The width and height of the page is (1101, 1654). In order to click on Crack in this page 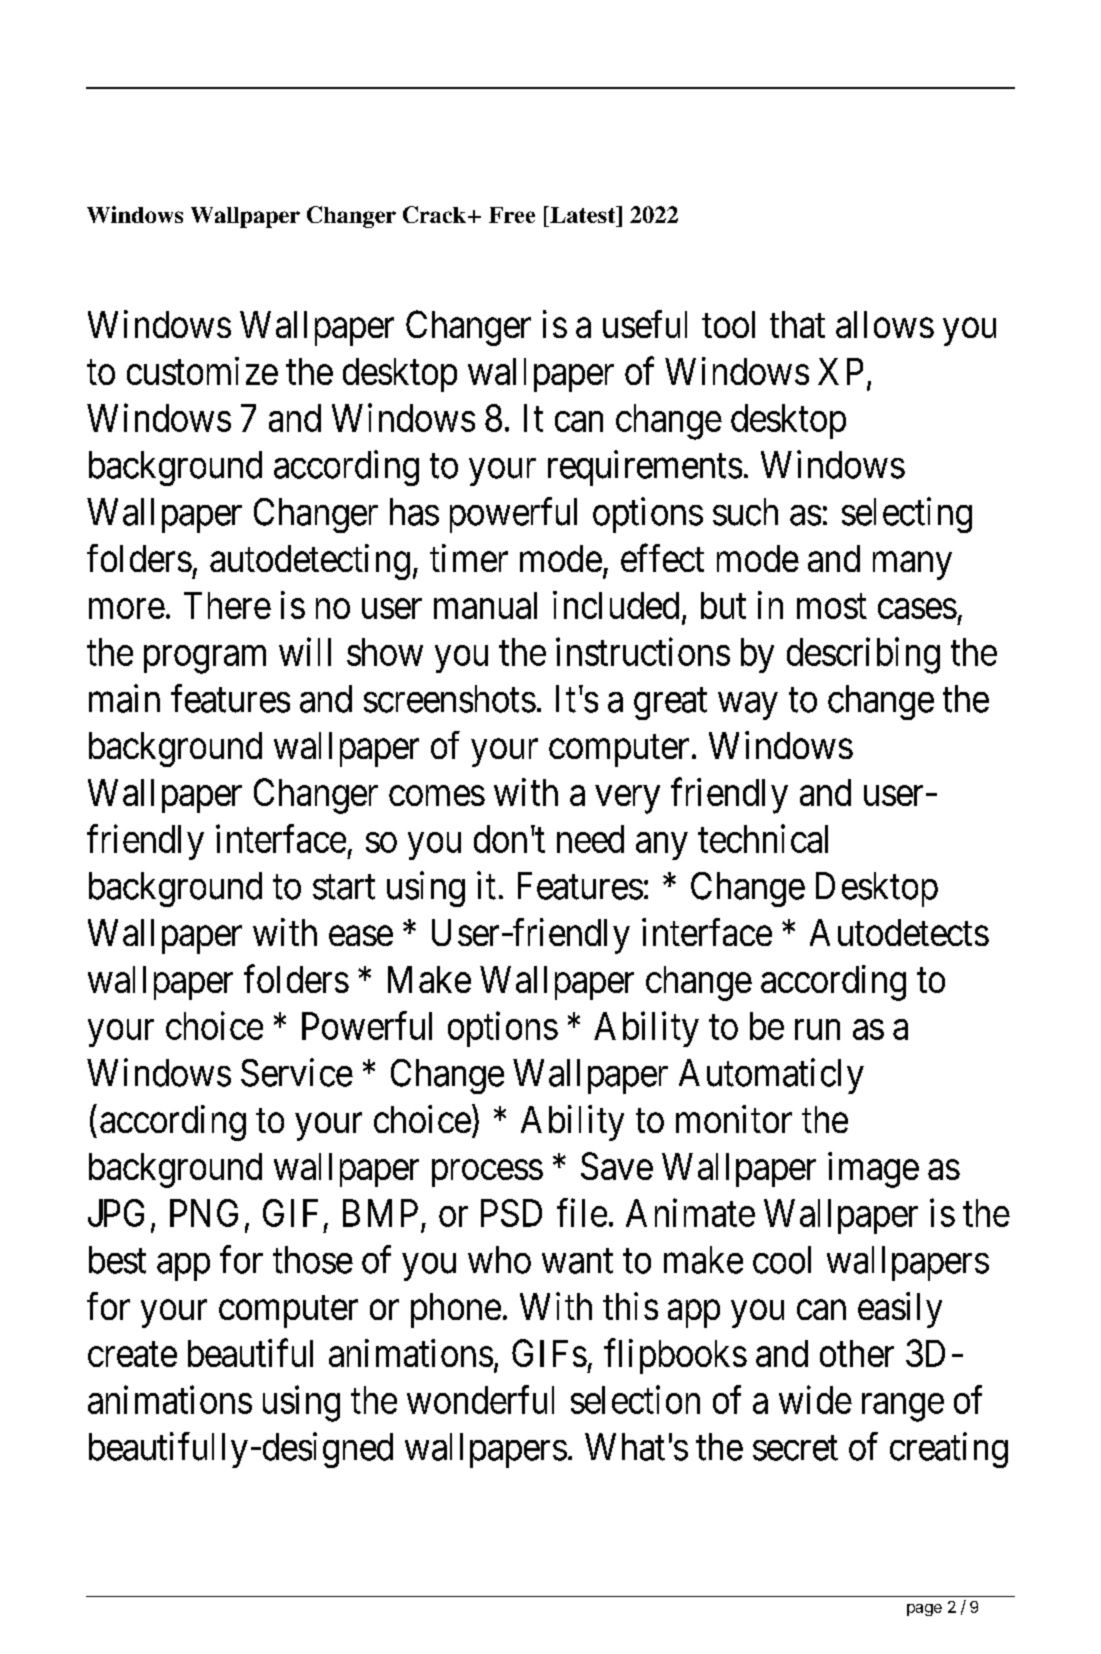, I will do `click(434, 214)`.
